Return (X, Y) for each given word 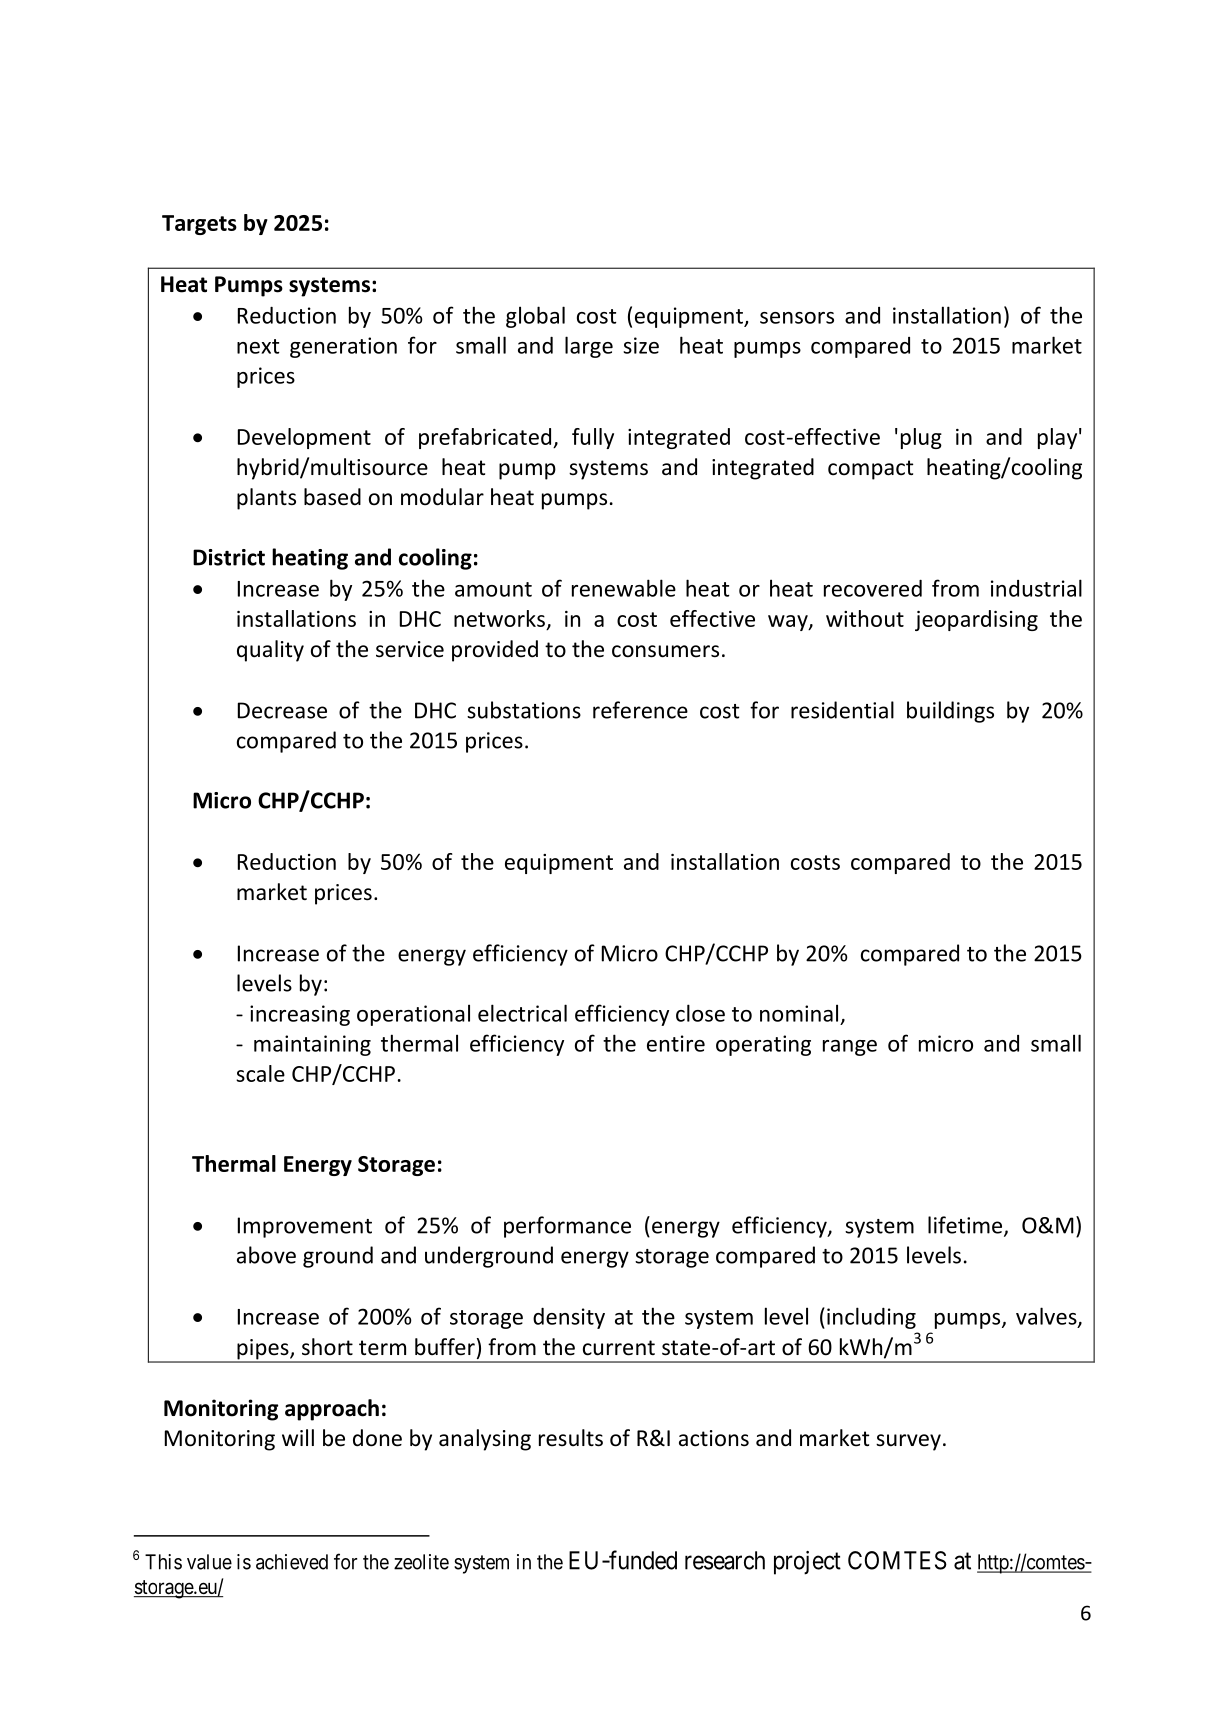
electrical (522, 1013)
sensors (797, 318)
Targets (199, 225)
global (535, 317)
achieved (292, 1562)
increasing (300, 1015)
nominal (799, 1013)
